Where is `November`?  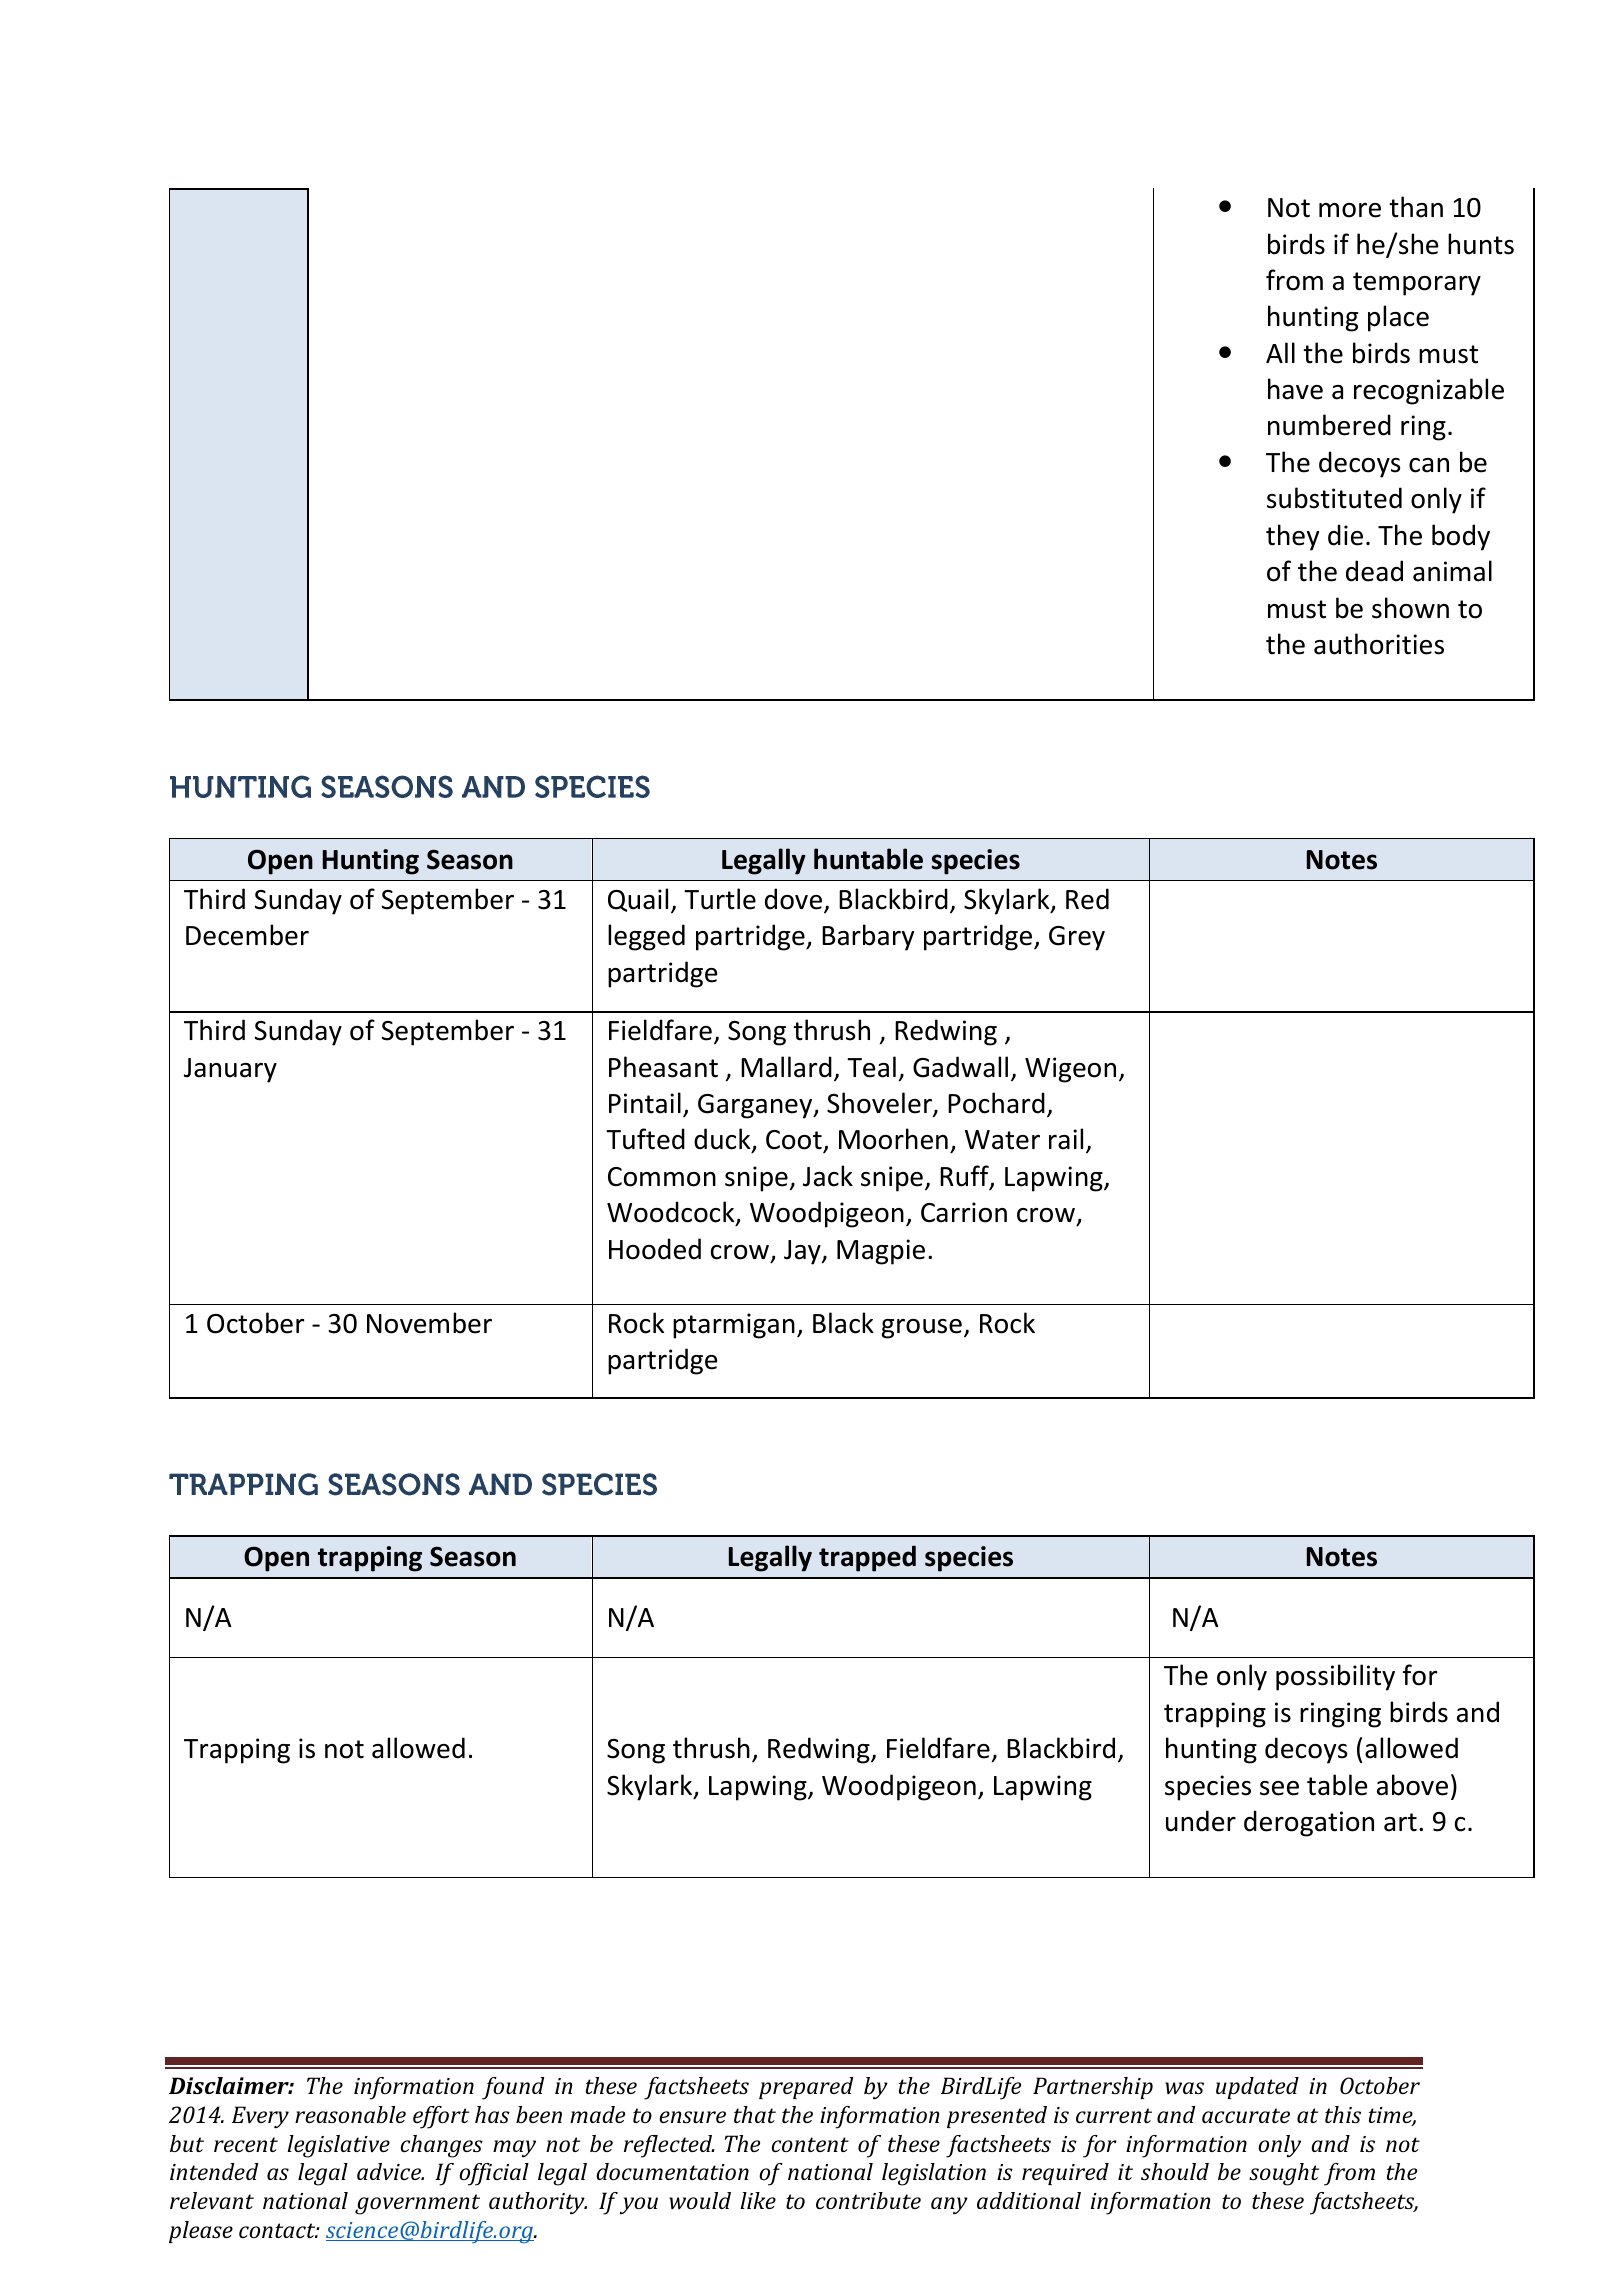 November is located at coordinates (429, 1323).
